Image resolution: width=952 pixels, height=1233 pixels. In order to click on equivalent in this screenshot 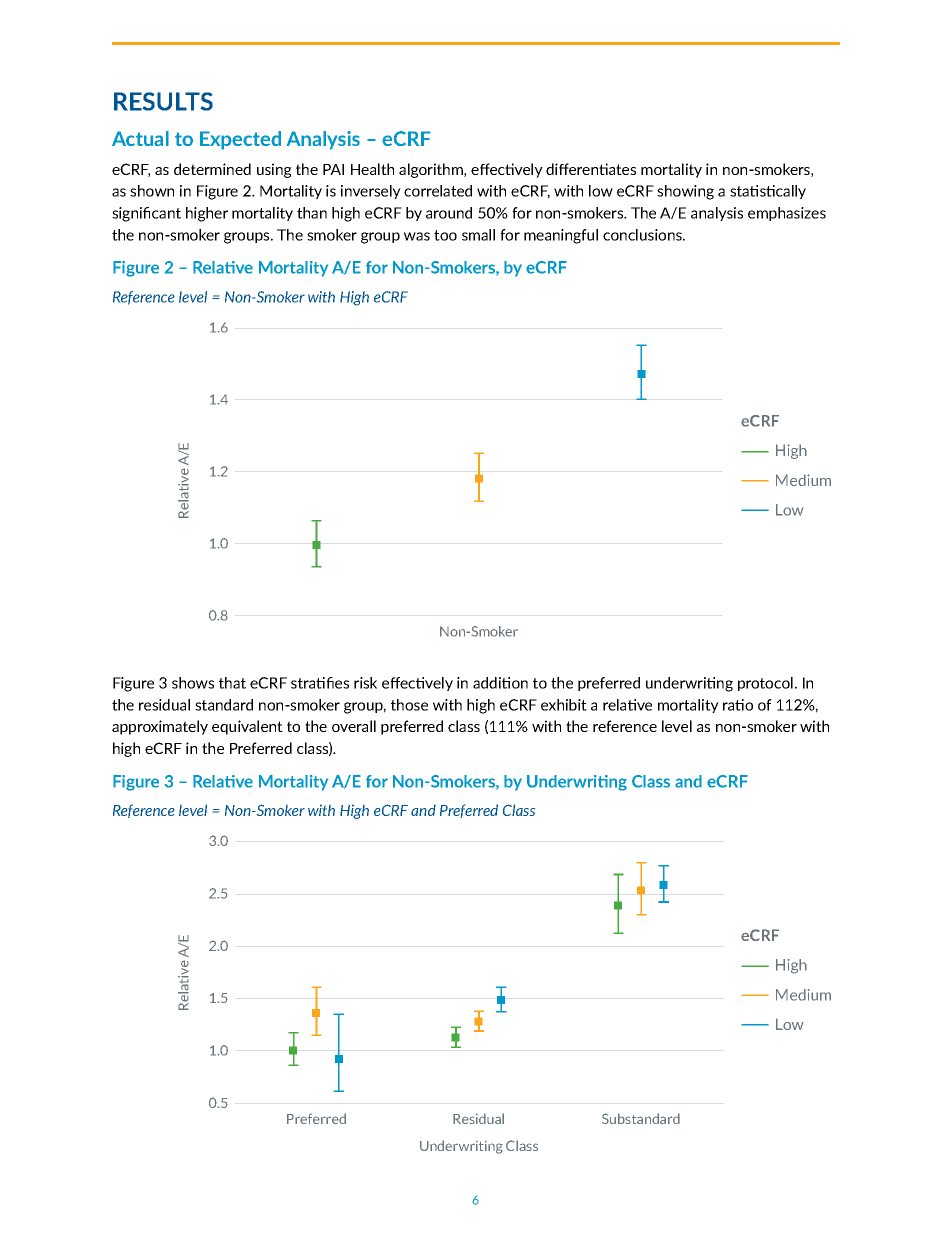, I will do `click(247, 727)`.
